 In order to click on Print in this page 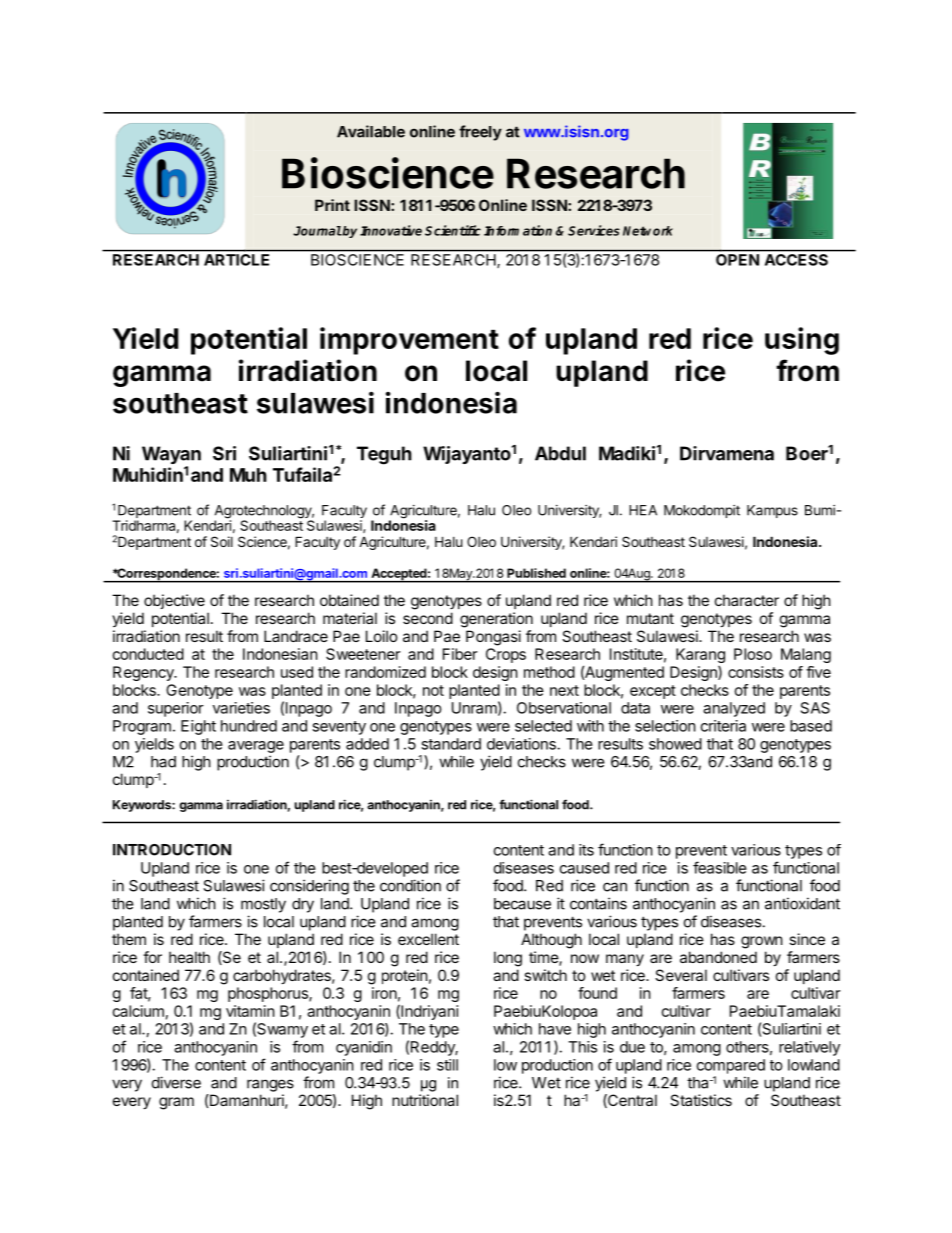, I will do `click(332, 205)`.
